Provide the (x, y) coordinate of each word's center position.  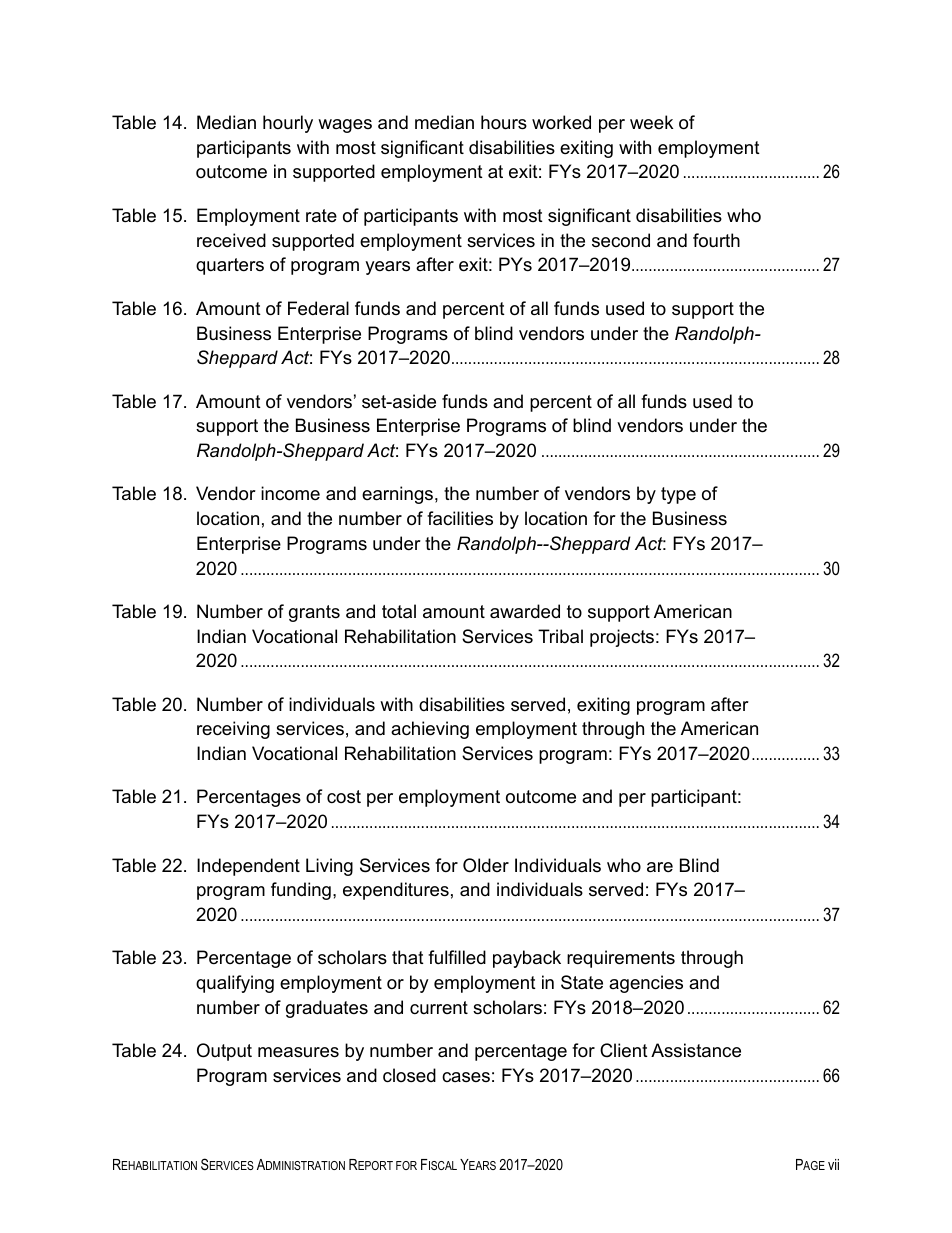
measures (298, 1052)
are (660, 867)
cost (344, 796)
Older (486, 865)
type (678, 495)
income (290, 493)
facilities (460, 518)
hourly (288, 124)
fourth (716, 240)
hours (504, 122)
